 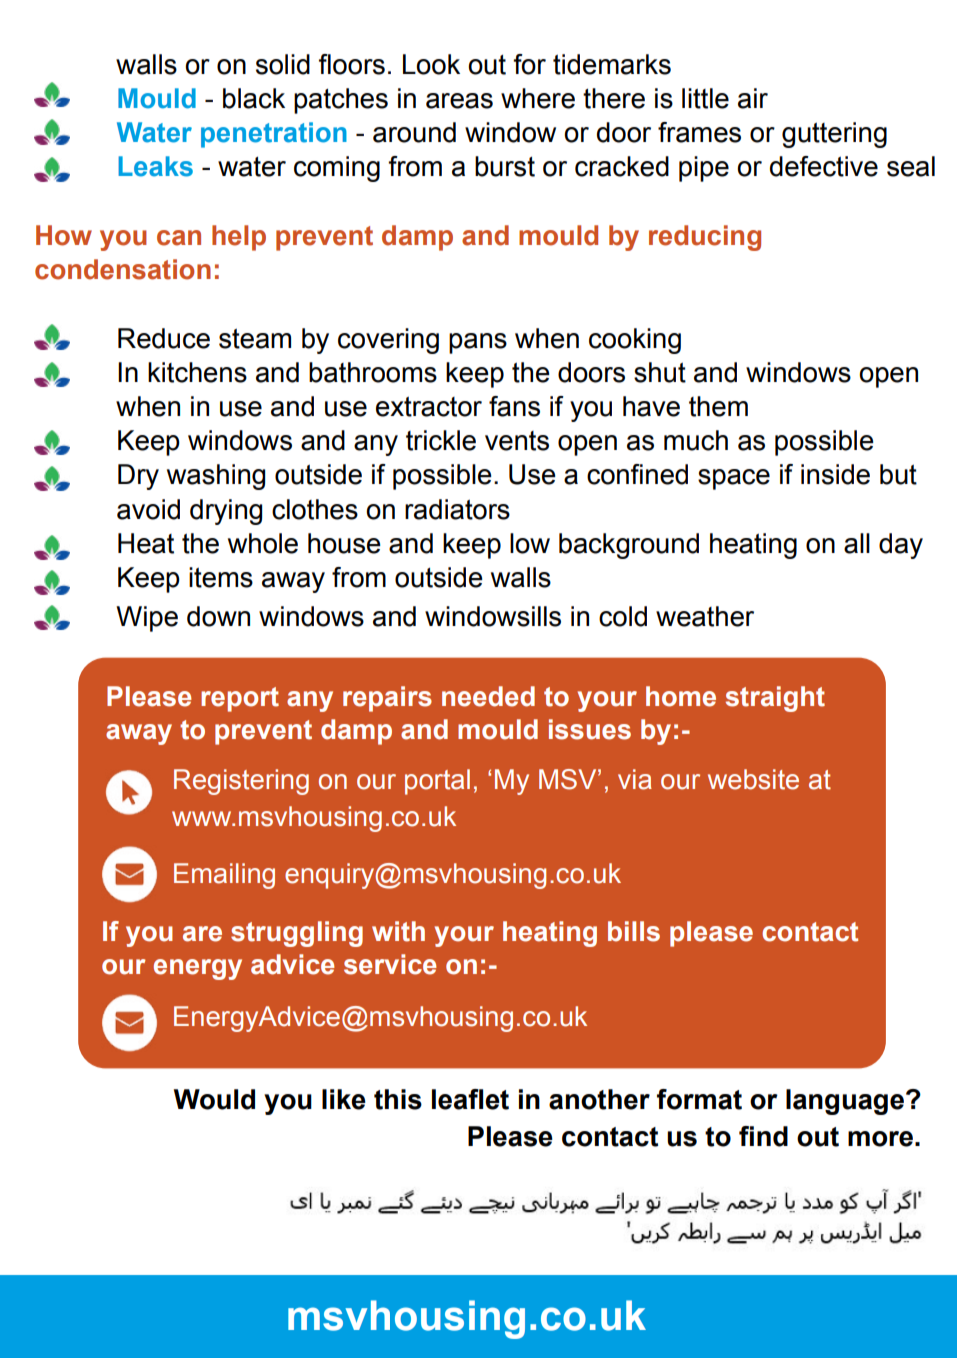 What do you see at coordinates (437, 782) in the image?
I see `portal` at bounding box center [437, 782].
